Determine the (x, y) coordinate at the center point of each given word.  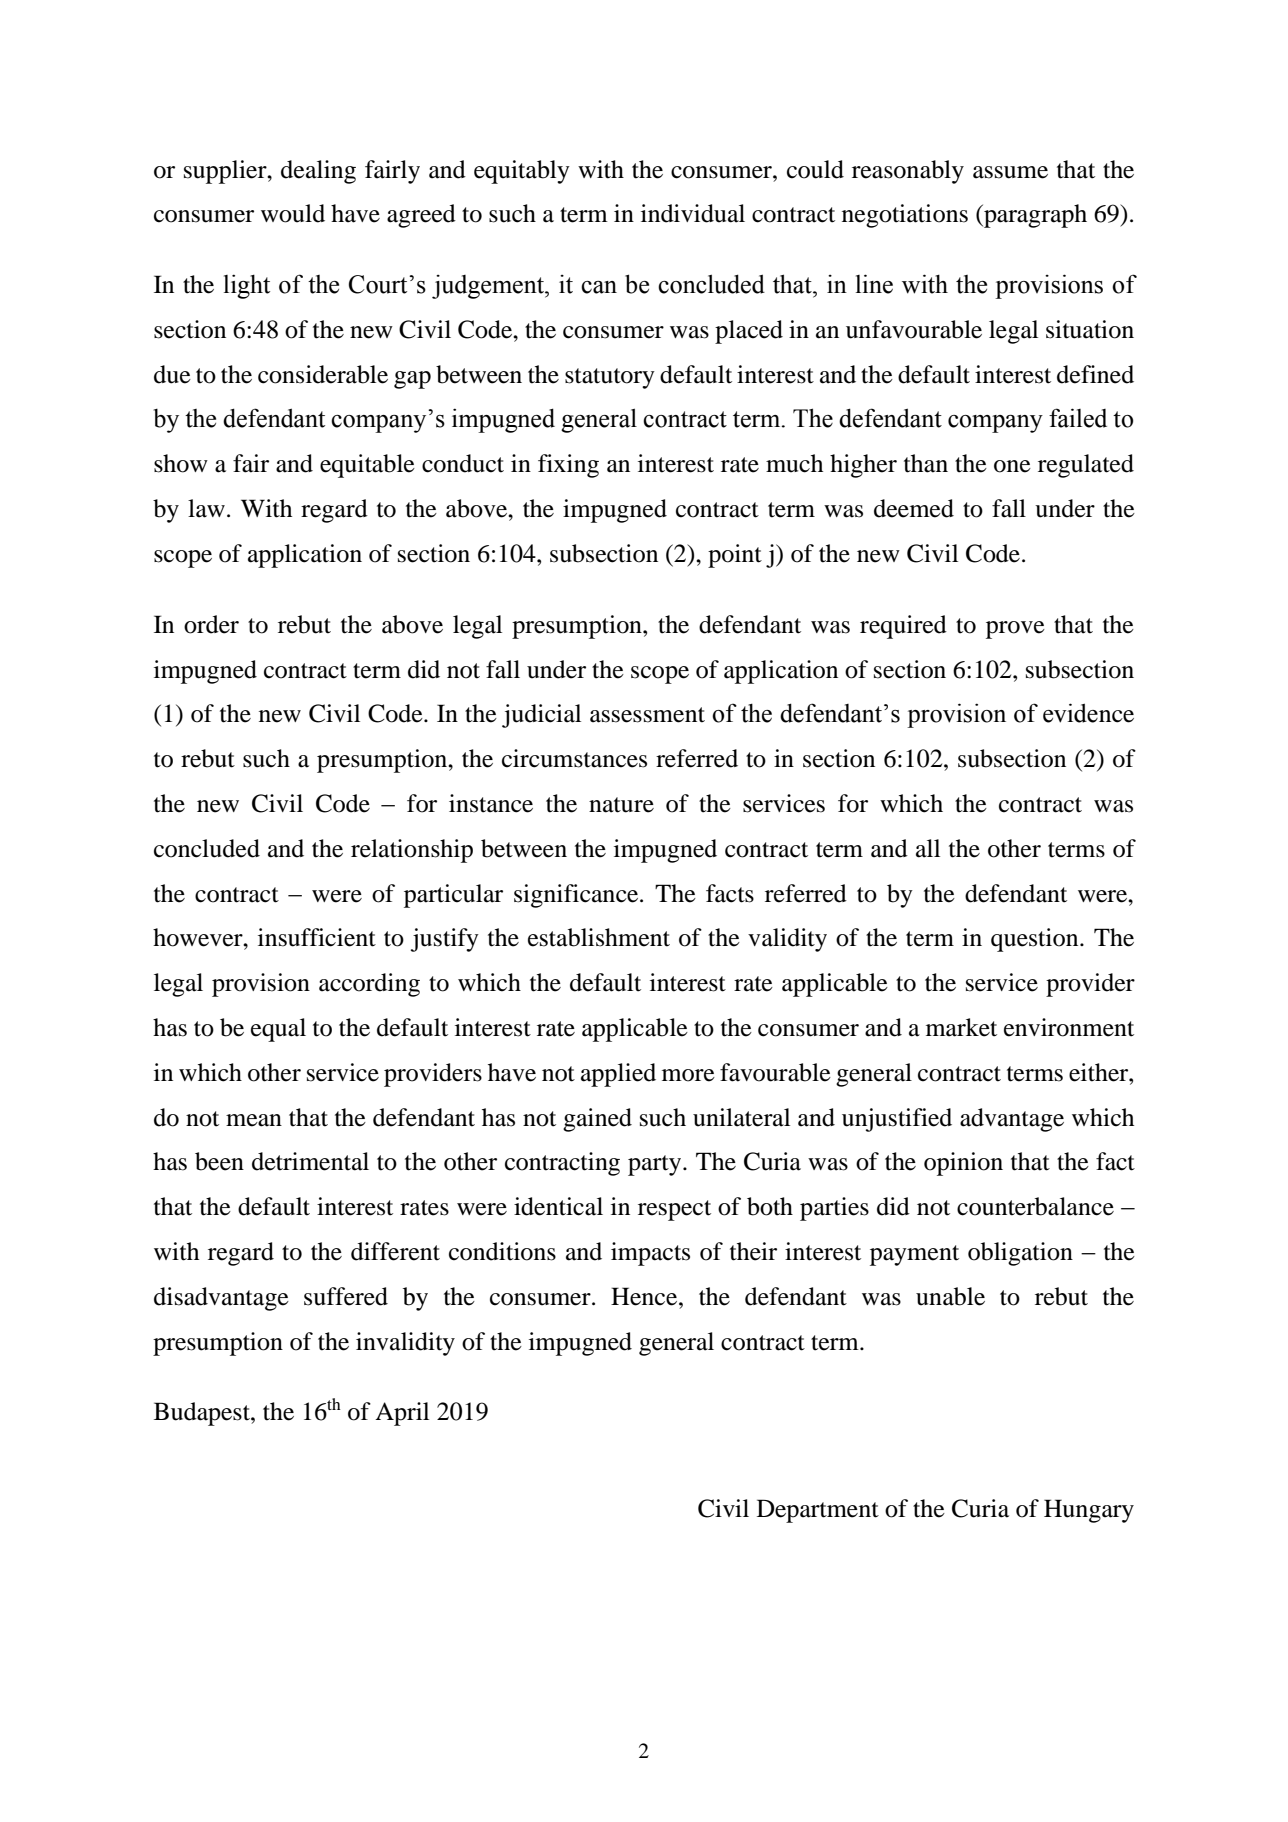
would (293, 213)
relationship (412, 851)
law (206, 508)
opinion (963, 1164)
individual (693, 213)
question (1036, 940)
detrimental (310, 1161)
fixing (568, 466)
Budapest (203, 1414)
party (656, 1165)
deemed (914, 508)
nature (621, 805)
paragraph (1034, 216)
